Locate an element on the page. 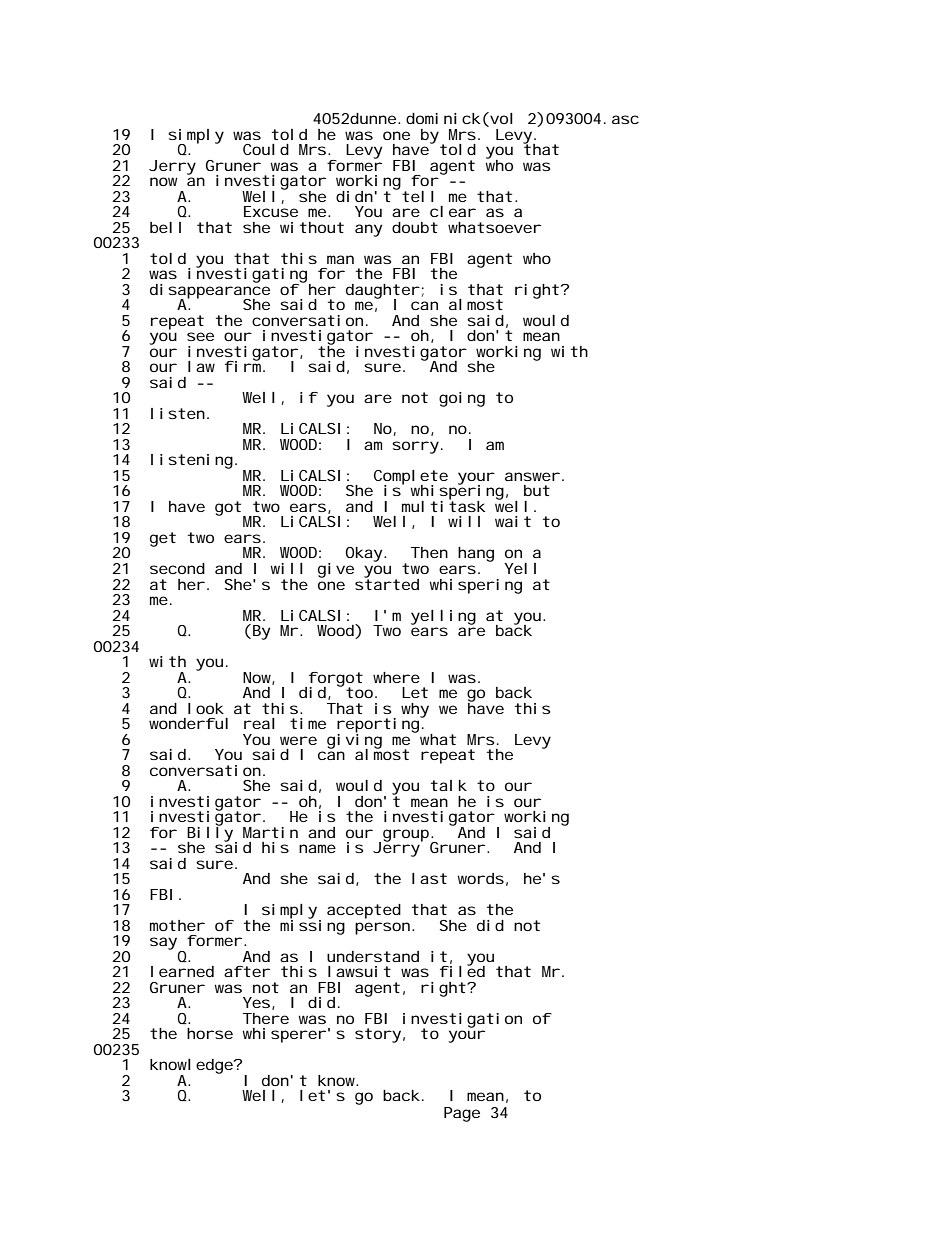 This image has width=952, height=1233. Could is located at coordinates (266, 149).
